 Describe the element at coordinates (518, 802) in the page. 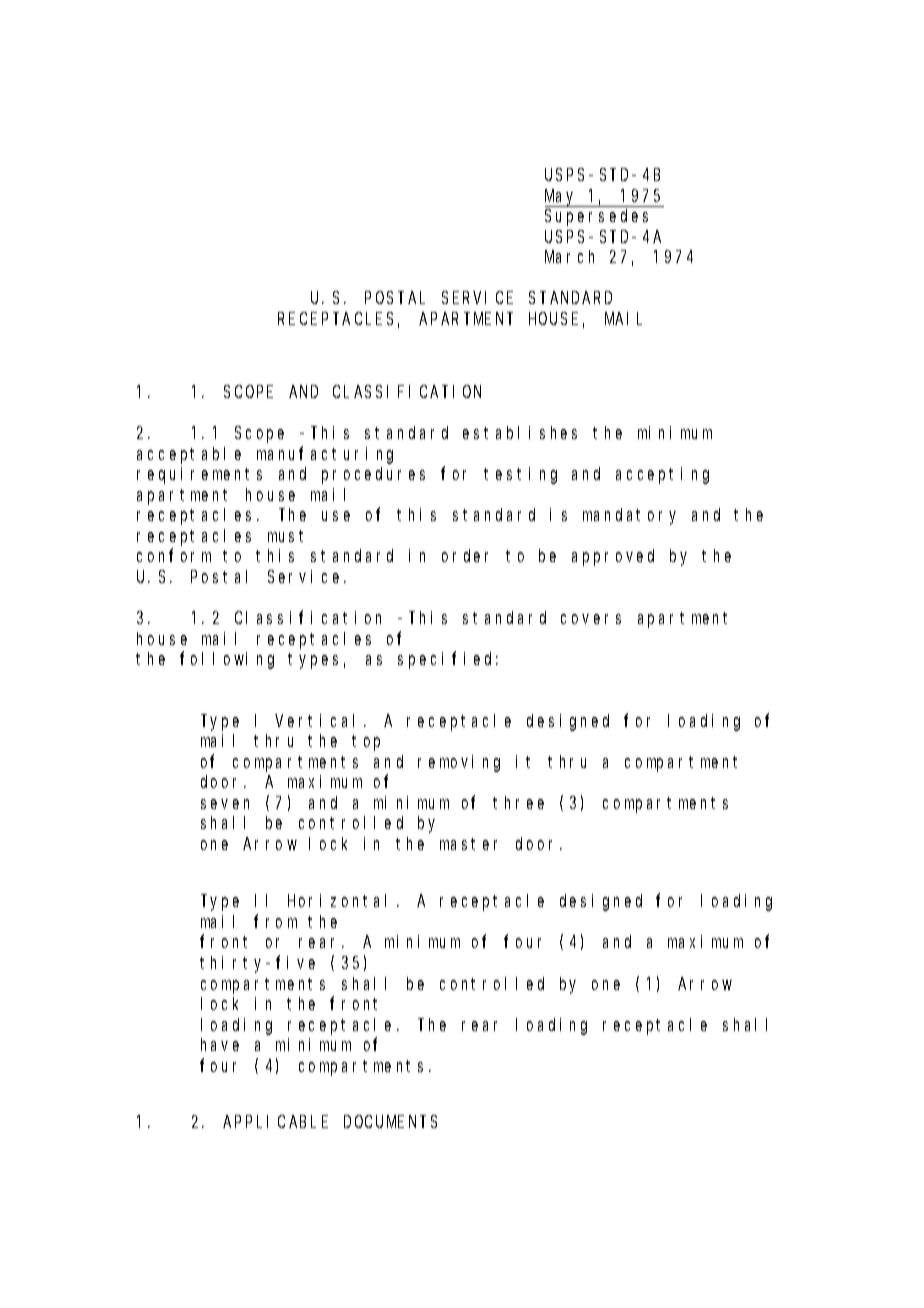

I see `three` at that location.
